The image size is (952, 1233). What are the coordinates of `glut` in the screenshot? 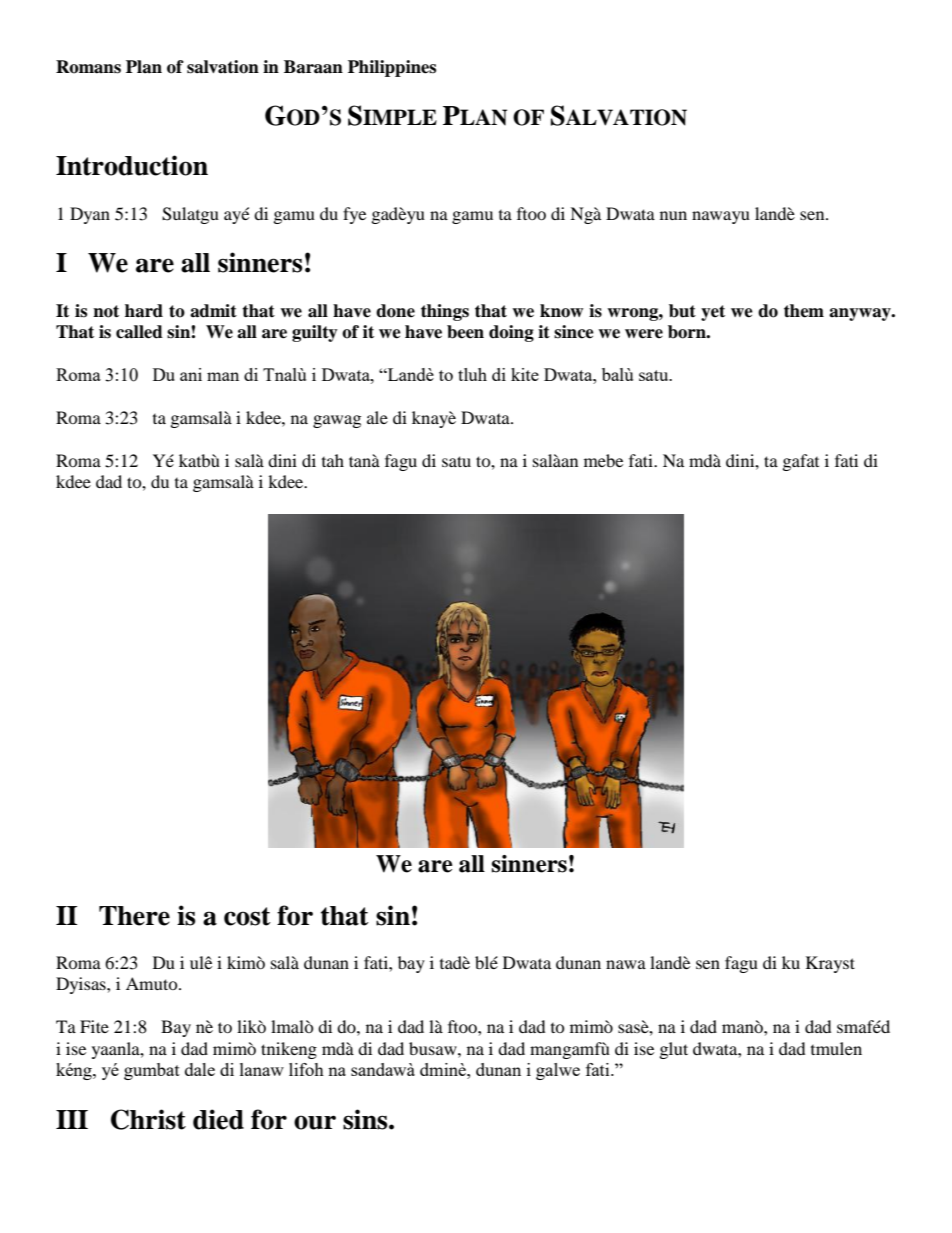 It's located at (674, 1050).
